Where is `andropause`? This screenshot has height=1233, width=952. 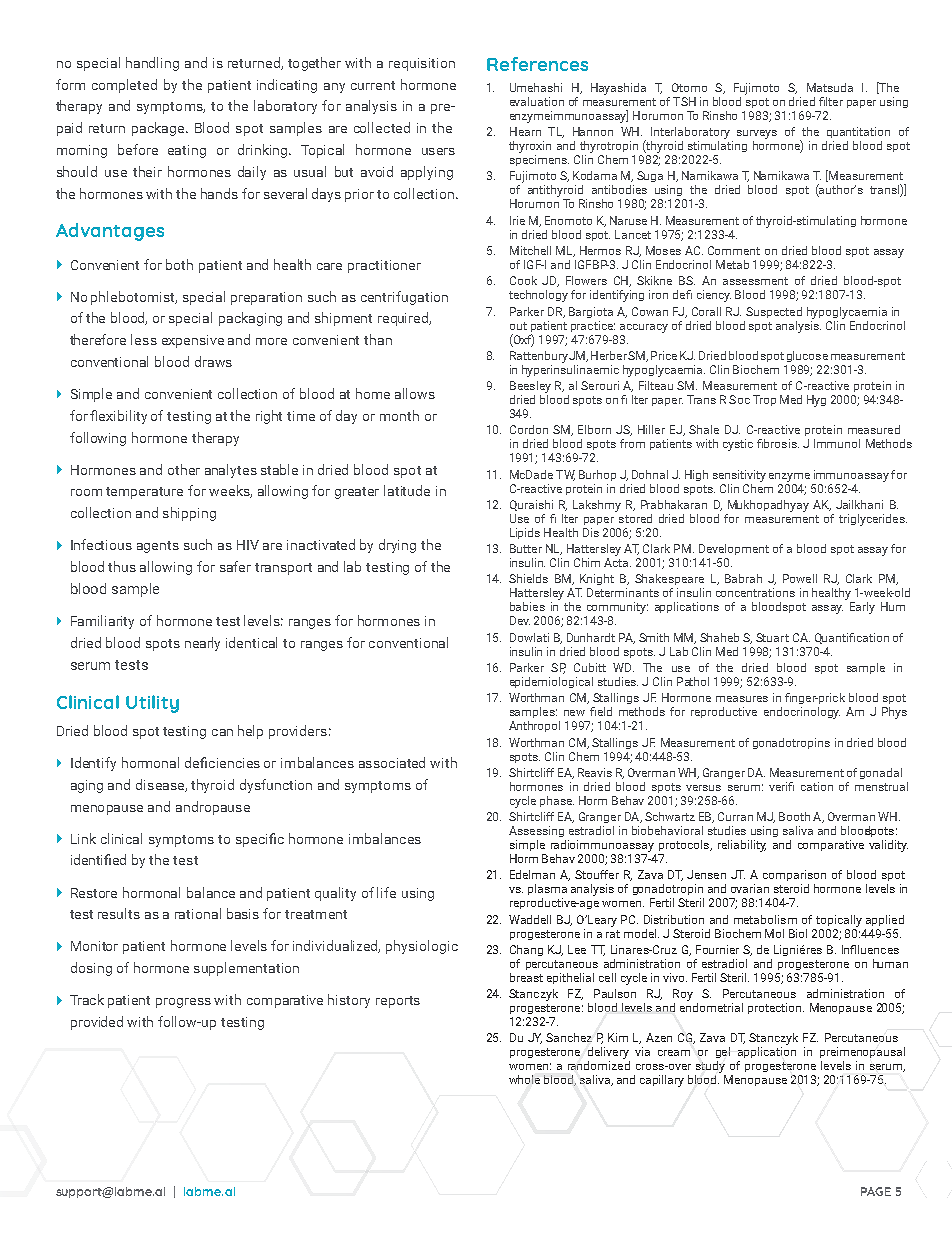 andropause is located at coordinates (213, 808).
